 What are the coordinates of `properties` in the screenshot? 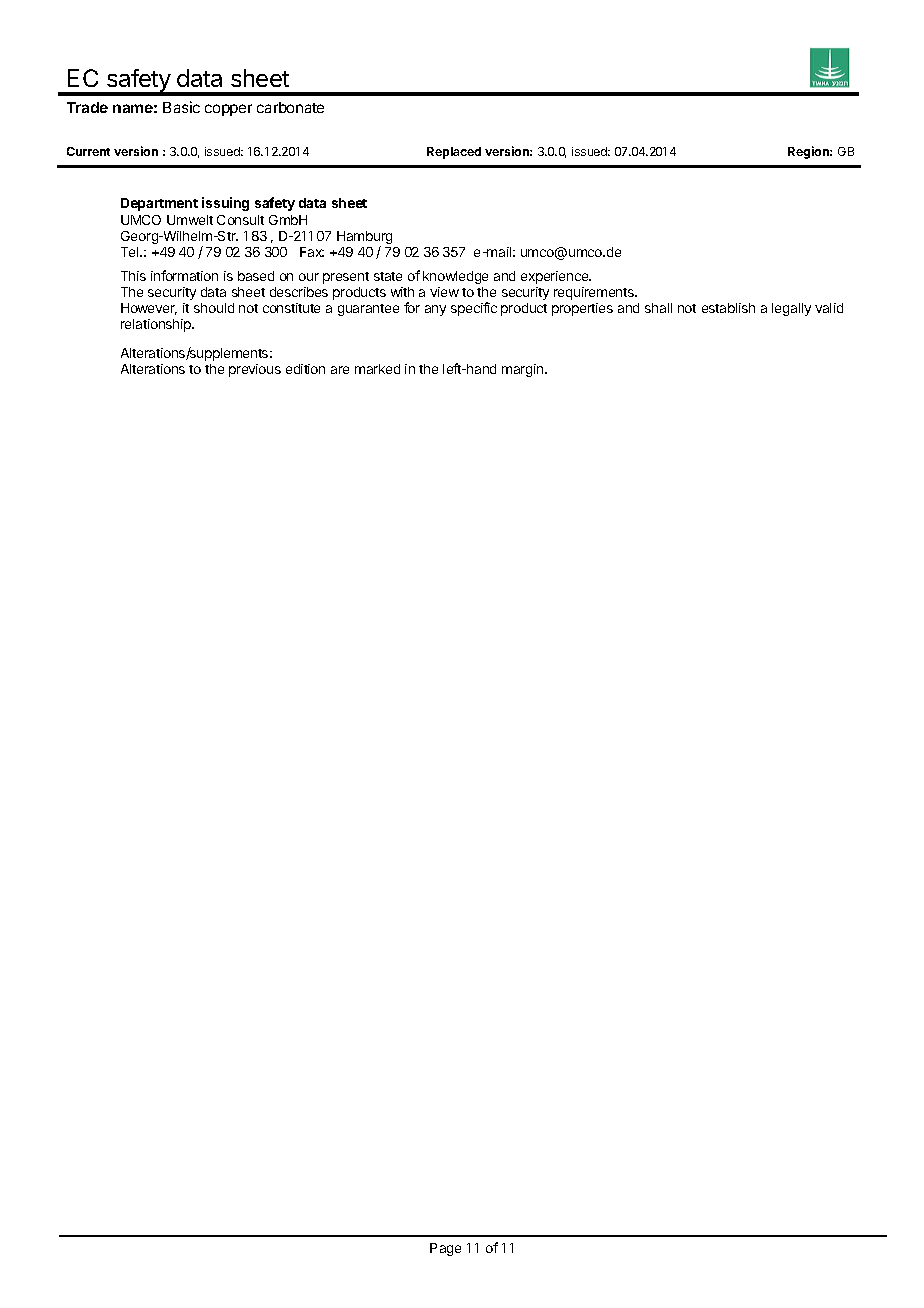 It's located at (582, 309).
